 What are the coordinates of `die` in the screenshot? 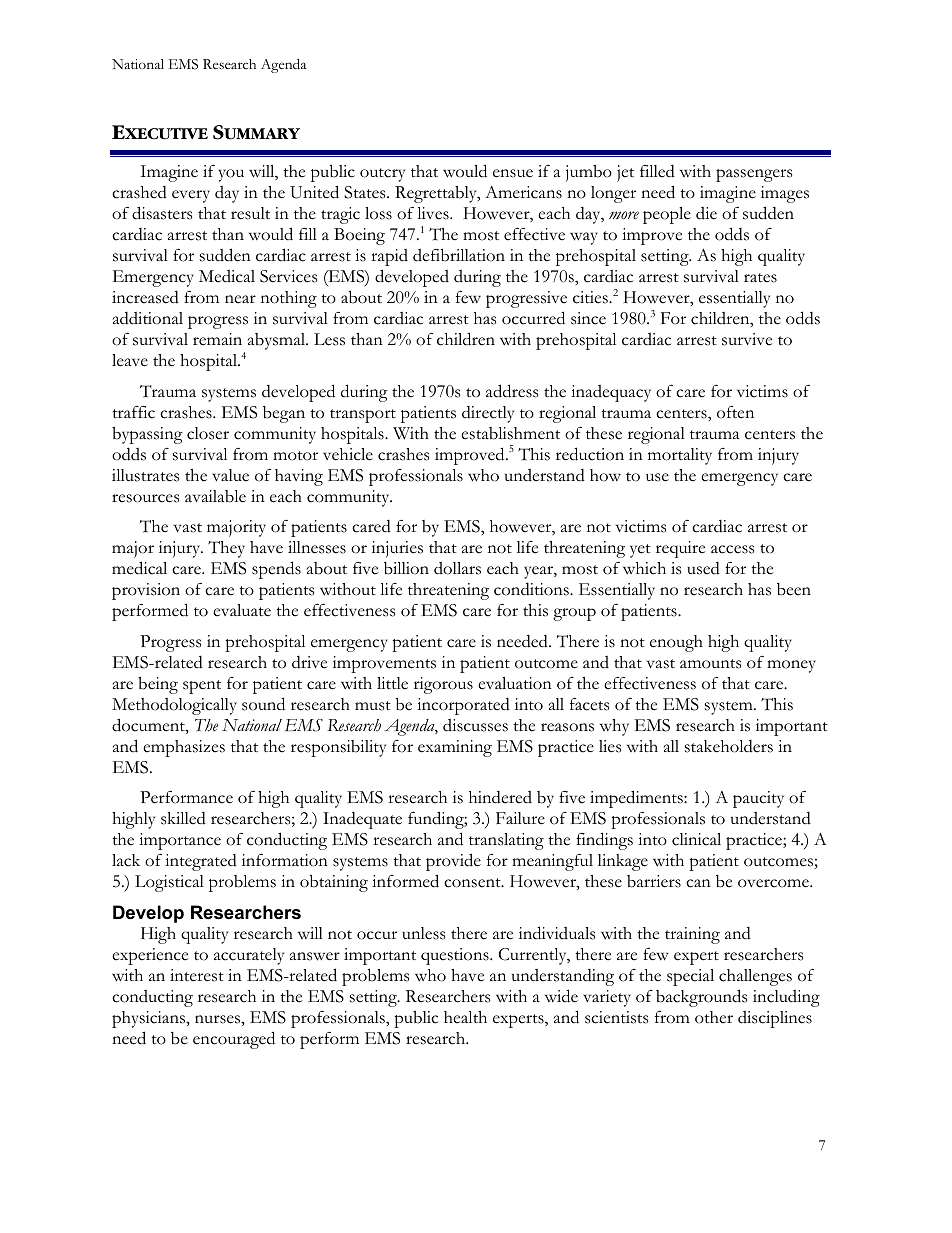 It's located at (706, 213).
